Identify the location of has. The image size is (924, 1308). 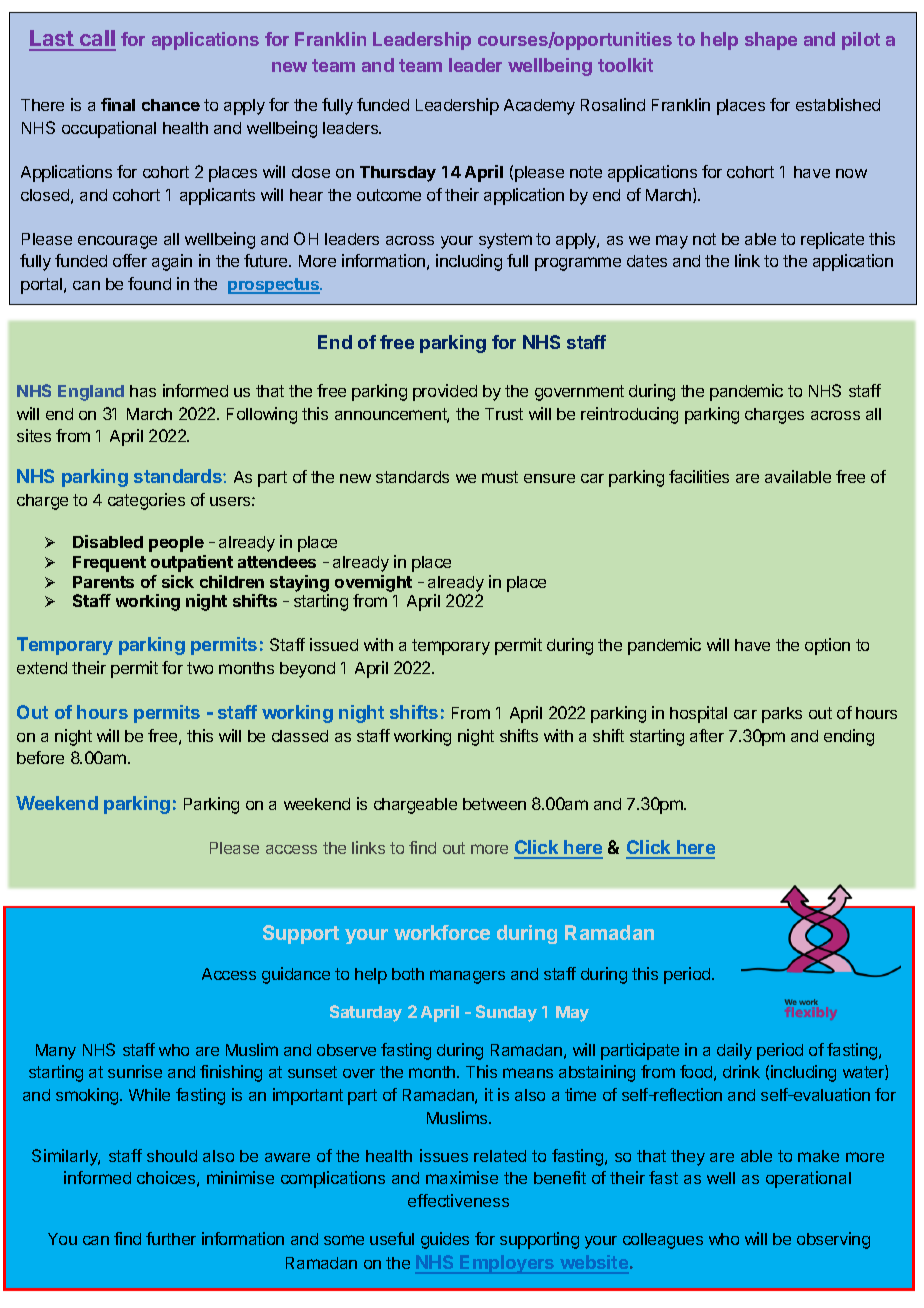
(143, 391).
